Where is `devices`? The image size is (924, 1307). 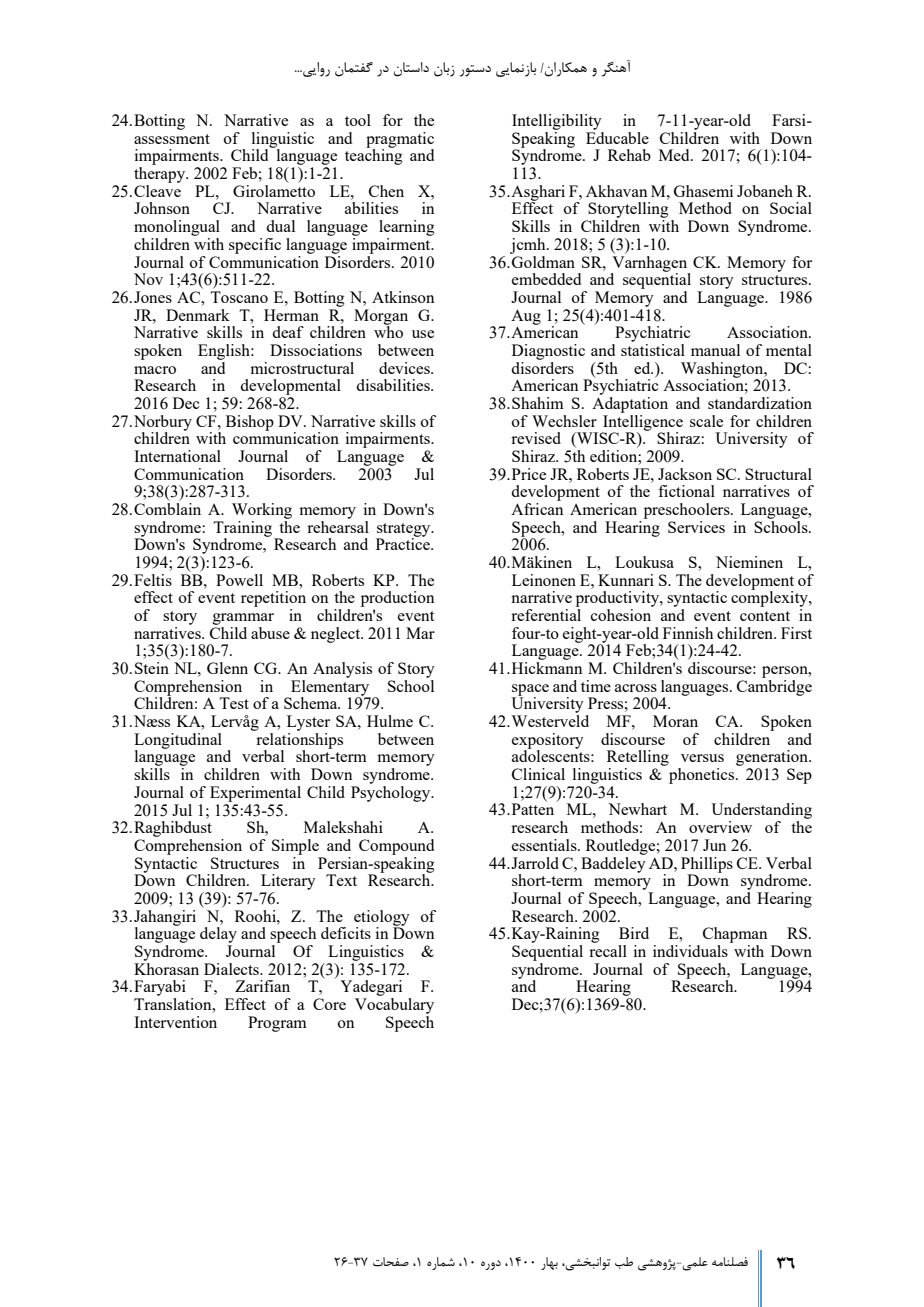 devices is located at coordinates (405, 368).
